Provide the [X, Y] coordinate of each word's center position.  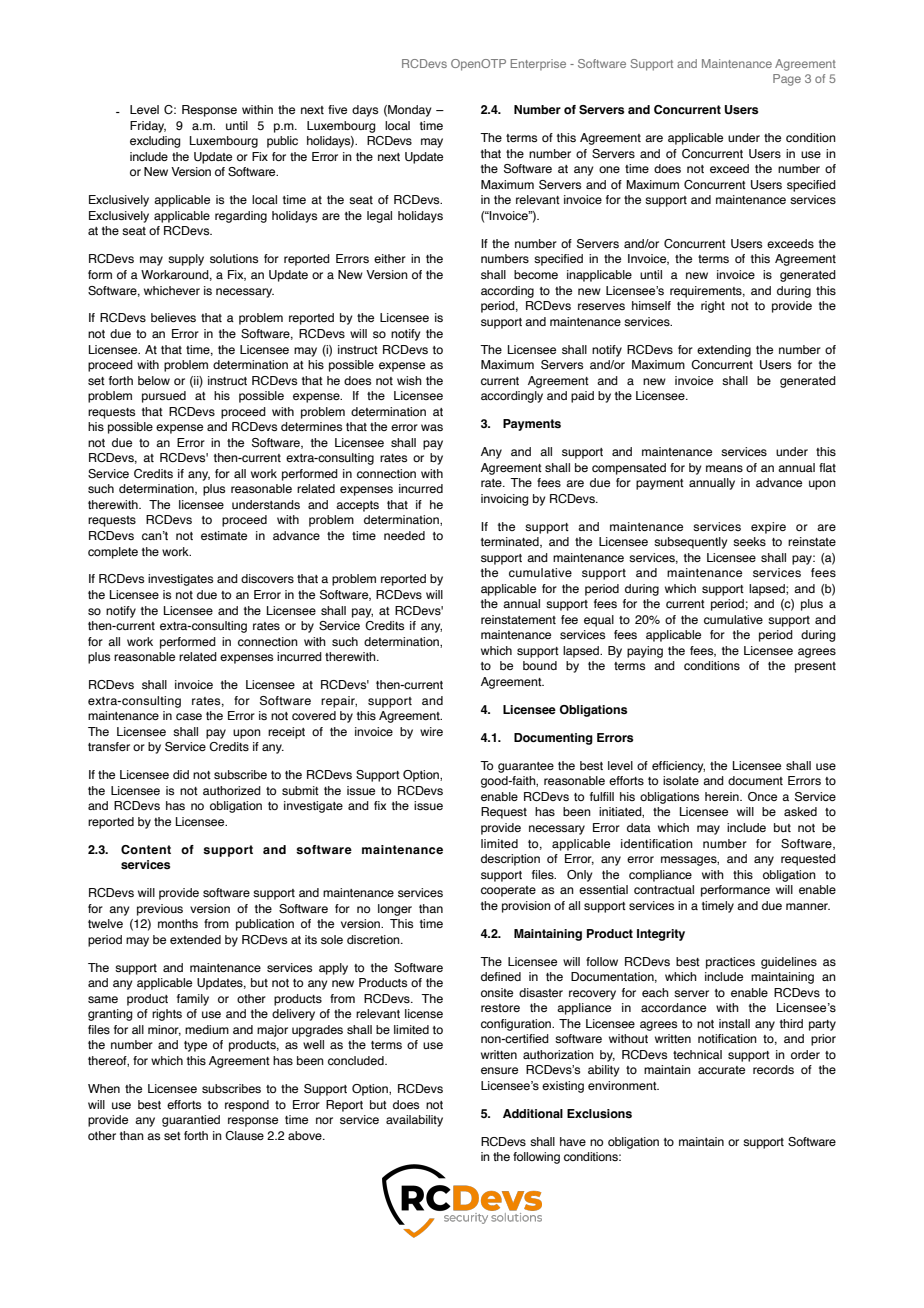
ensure [499, 1070]
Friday [148, 127]
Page [787, 80]
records [773, 1069]
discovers [267, 578]
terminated [511, 542]
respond [247, 1106]
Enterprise [538, 64]
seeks [749, 541]
